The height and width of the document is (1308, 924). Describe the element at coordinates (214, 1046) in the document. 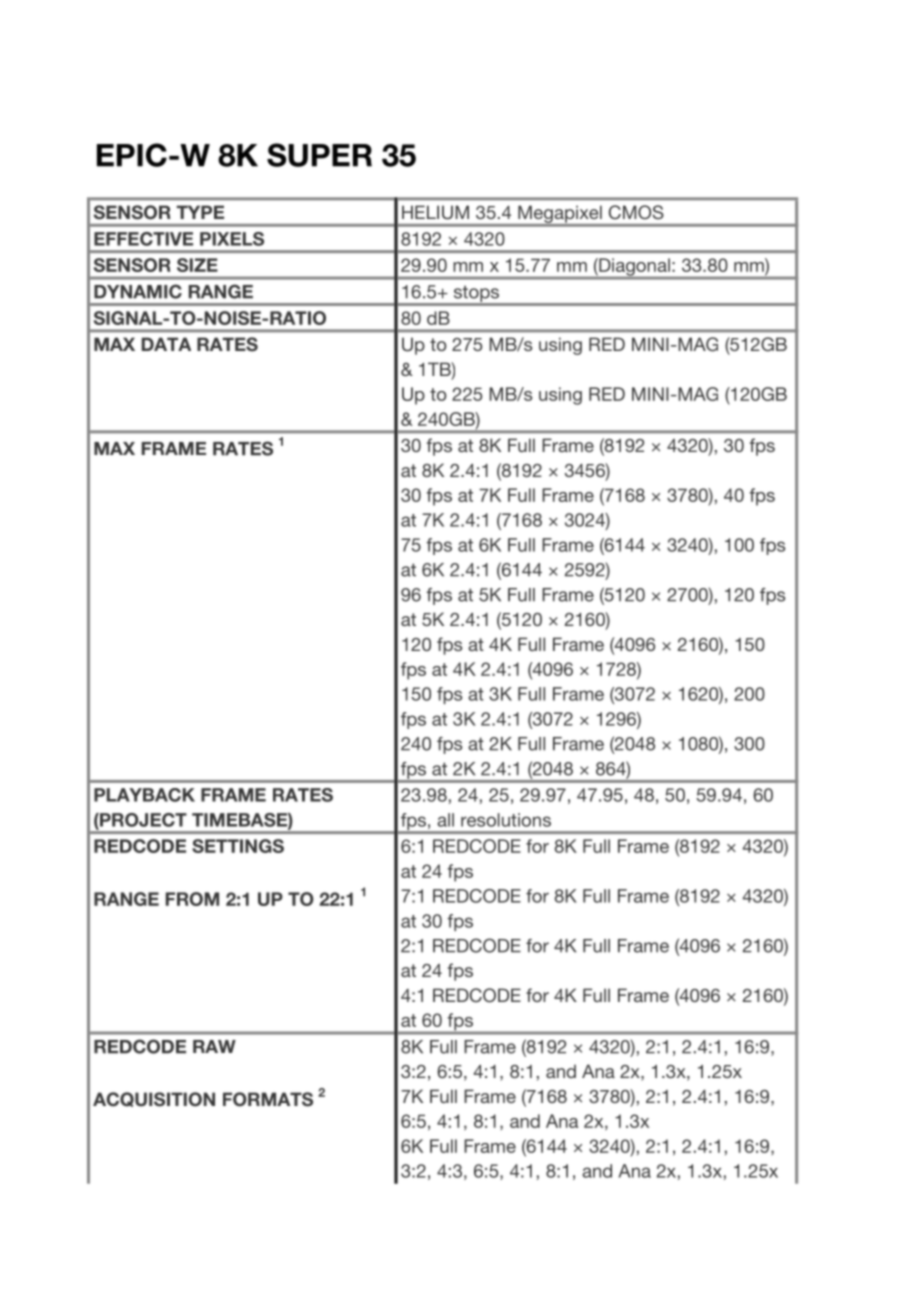

I see `RAW` at that location.
